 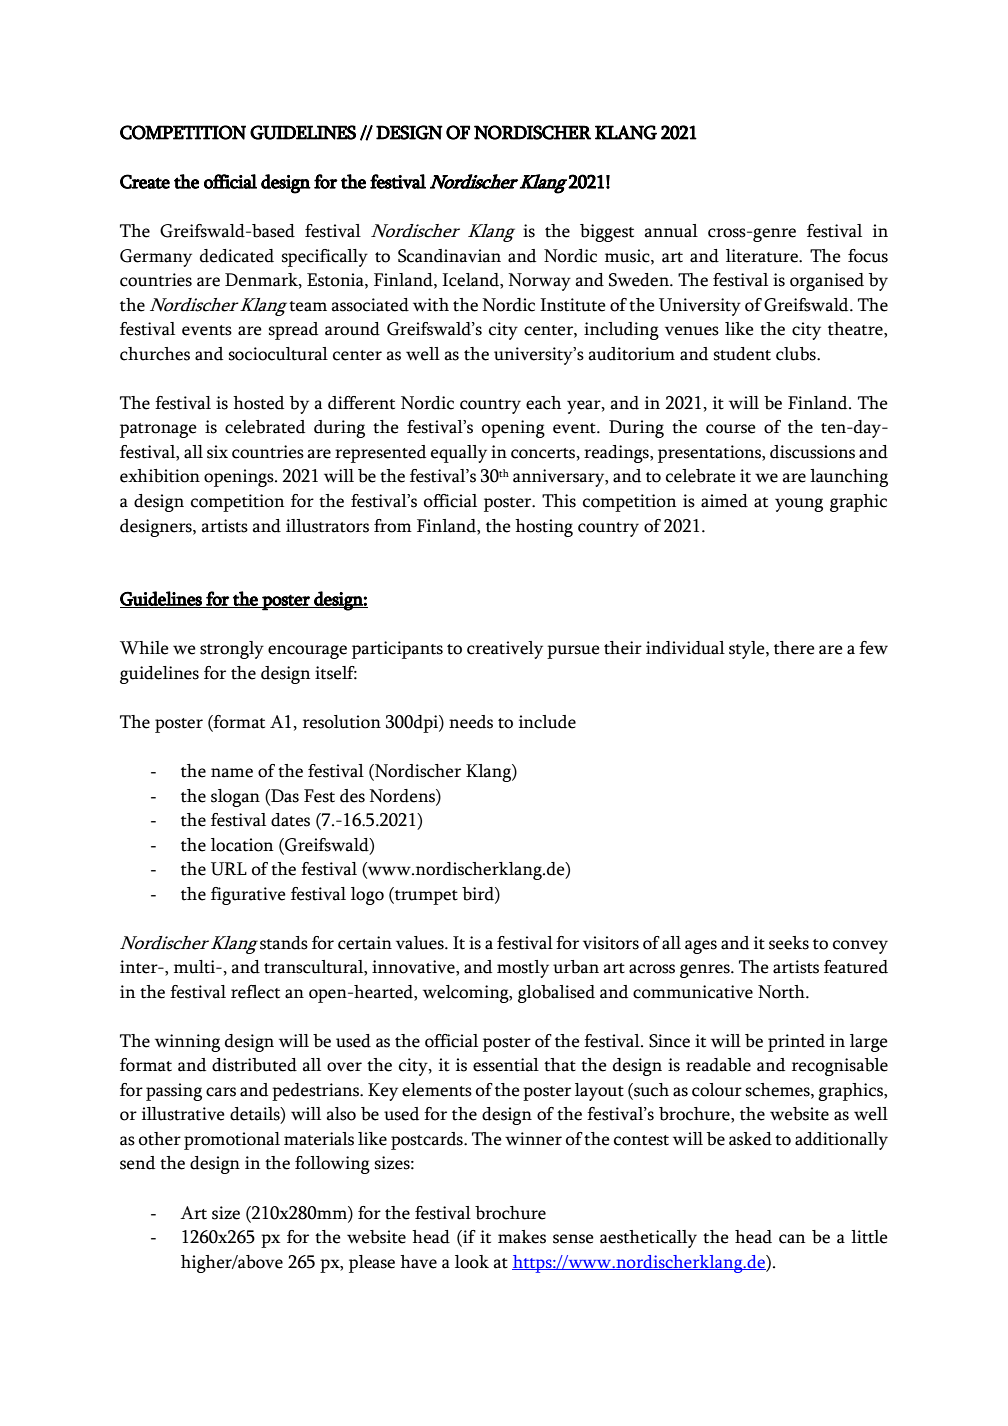 What do you see at coordinates (522, 1237) in the screenshot?
I see `makes` at bounding box center [522, 1237].
